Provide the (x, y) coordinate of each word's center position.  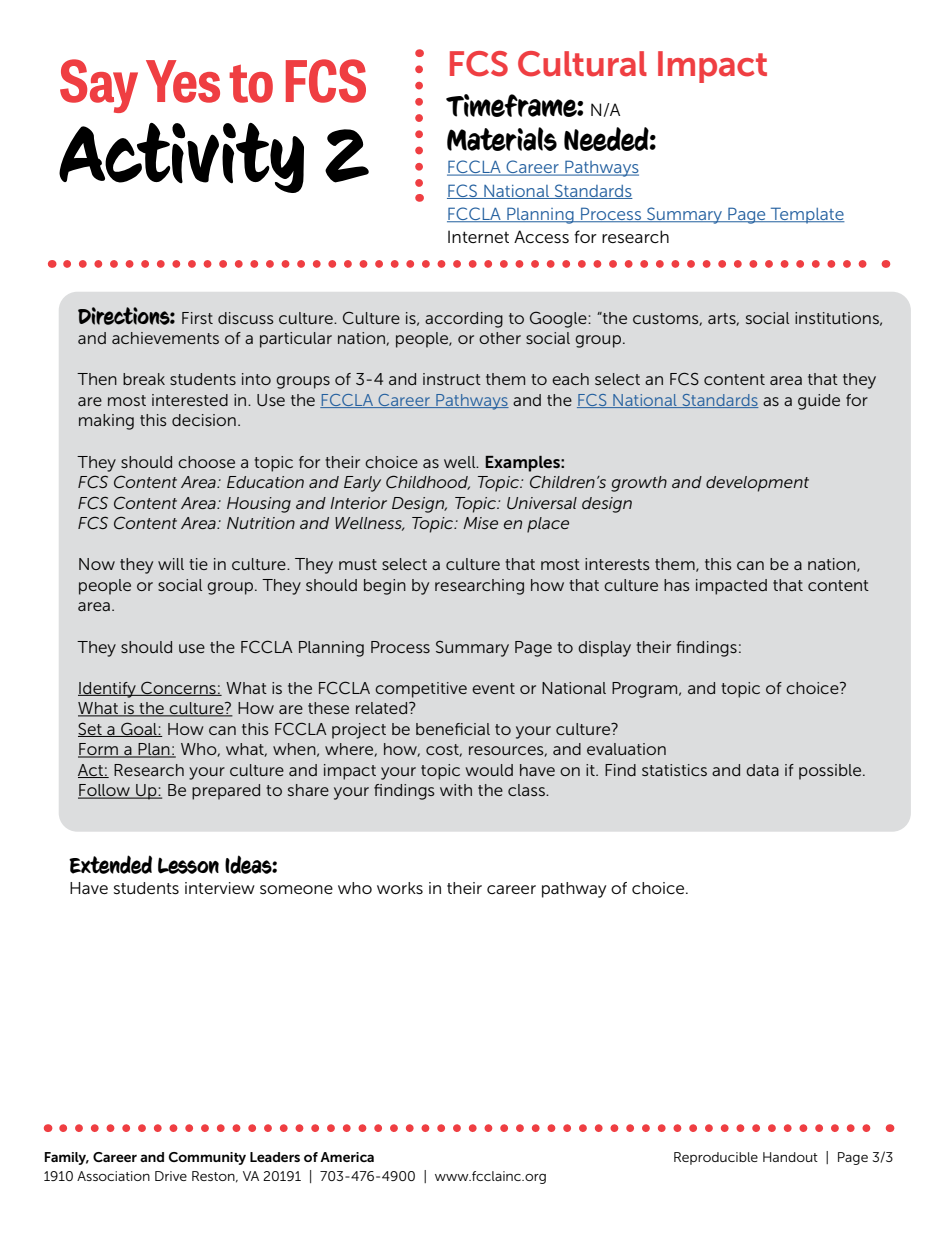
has (677, 585)
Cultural (582, 64)
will (171, 564)
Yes (183, 81)
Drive (171, 1176)
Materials (502, 139)
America (347, 1157)
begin (385, 587)
